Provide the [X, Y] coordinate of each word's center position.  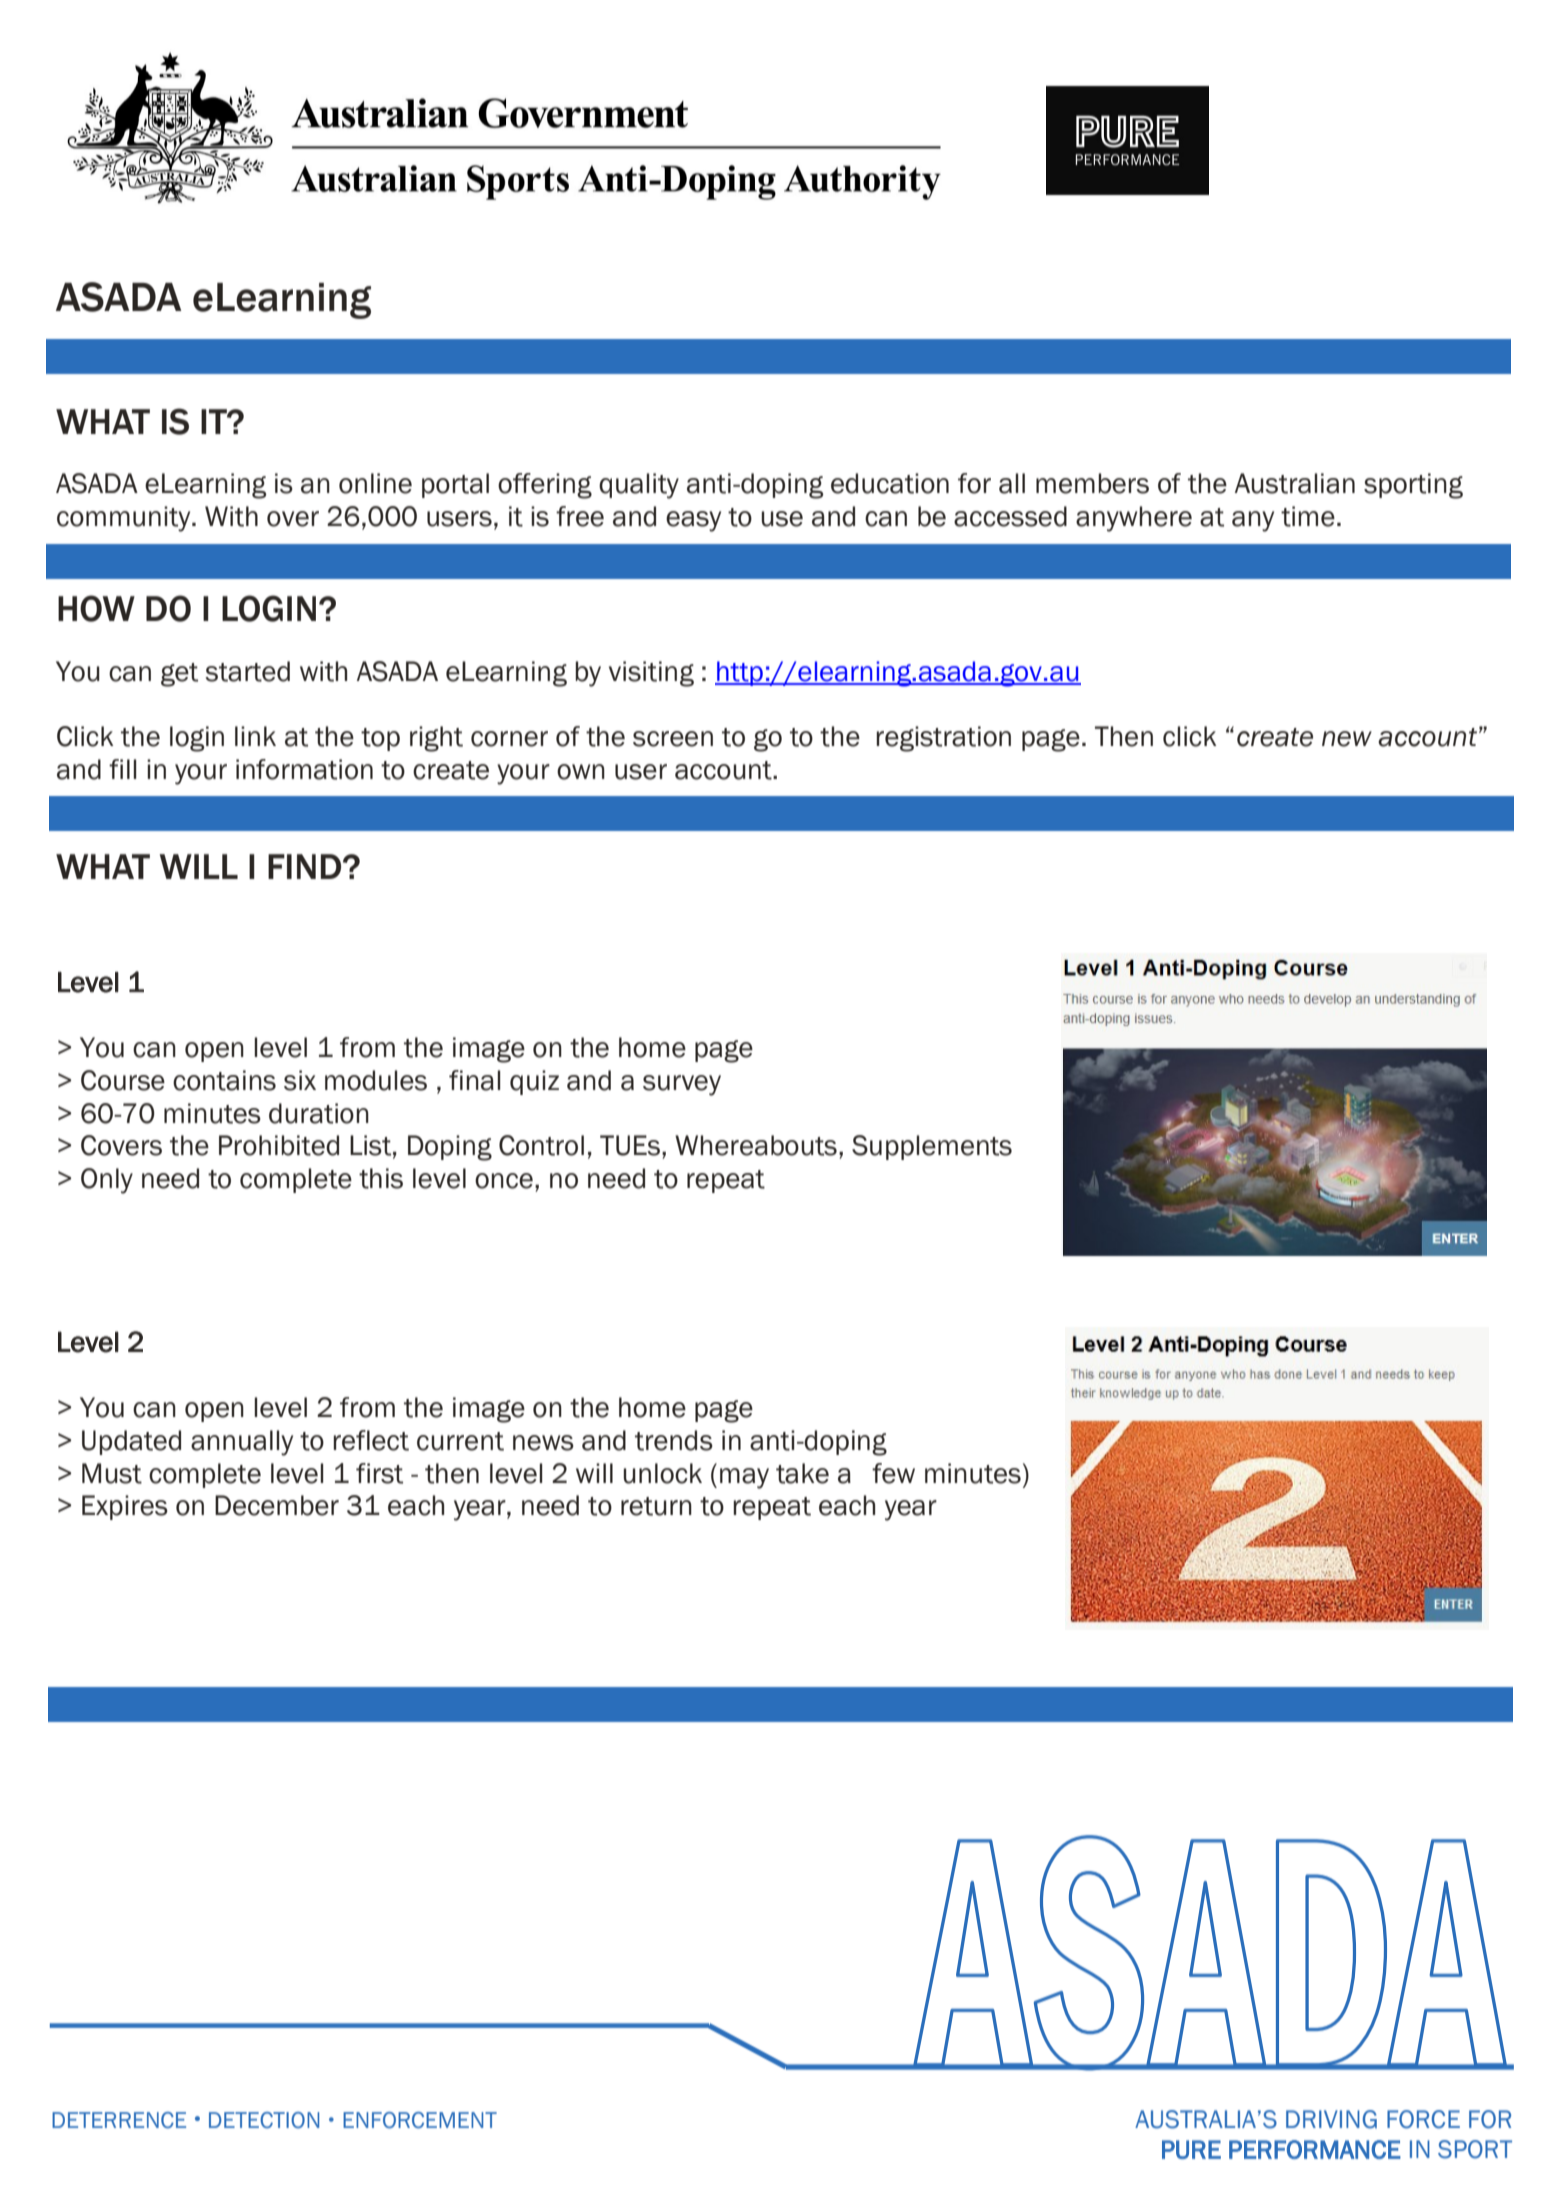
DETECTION [264, 2120]
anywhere [1134, 519]
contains [224, 1080]
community [125, 519]
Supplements [932, 1147]
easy [693, 521]
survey [682, 1085]
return [656, 1506]
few [893, 1473]
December [277, 1505]
